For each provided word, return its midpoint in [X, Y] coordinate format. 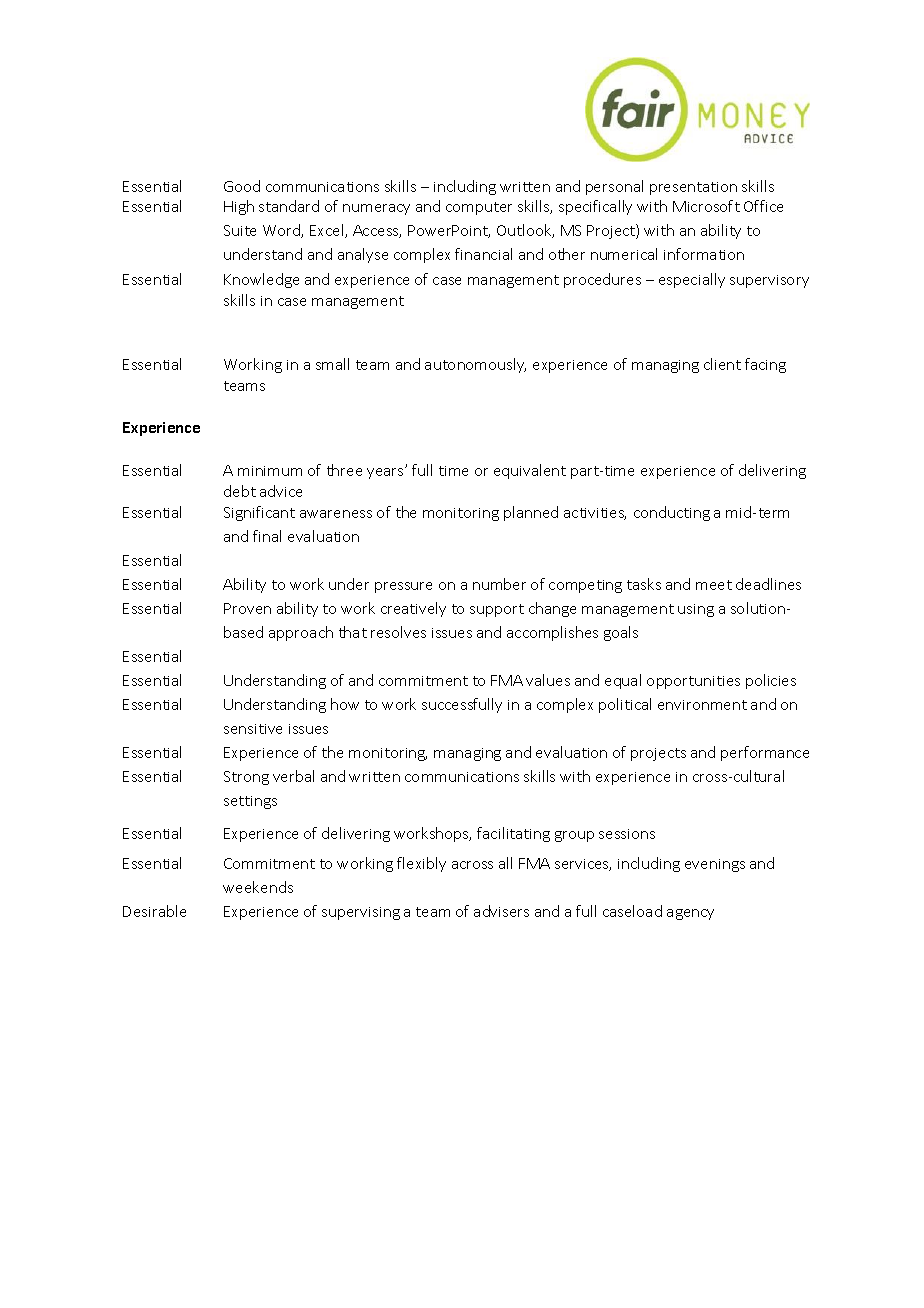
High [239, 207]
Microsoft [706, 206]
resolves [398, 632]
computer [479, 208]
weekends [258, 887]
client [722, 364]
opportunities [693, 682]
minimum [270, 471]
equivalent [530, 471]
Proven [247, 608]
